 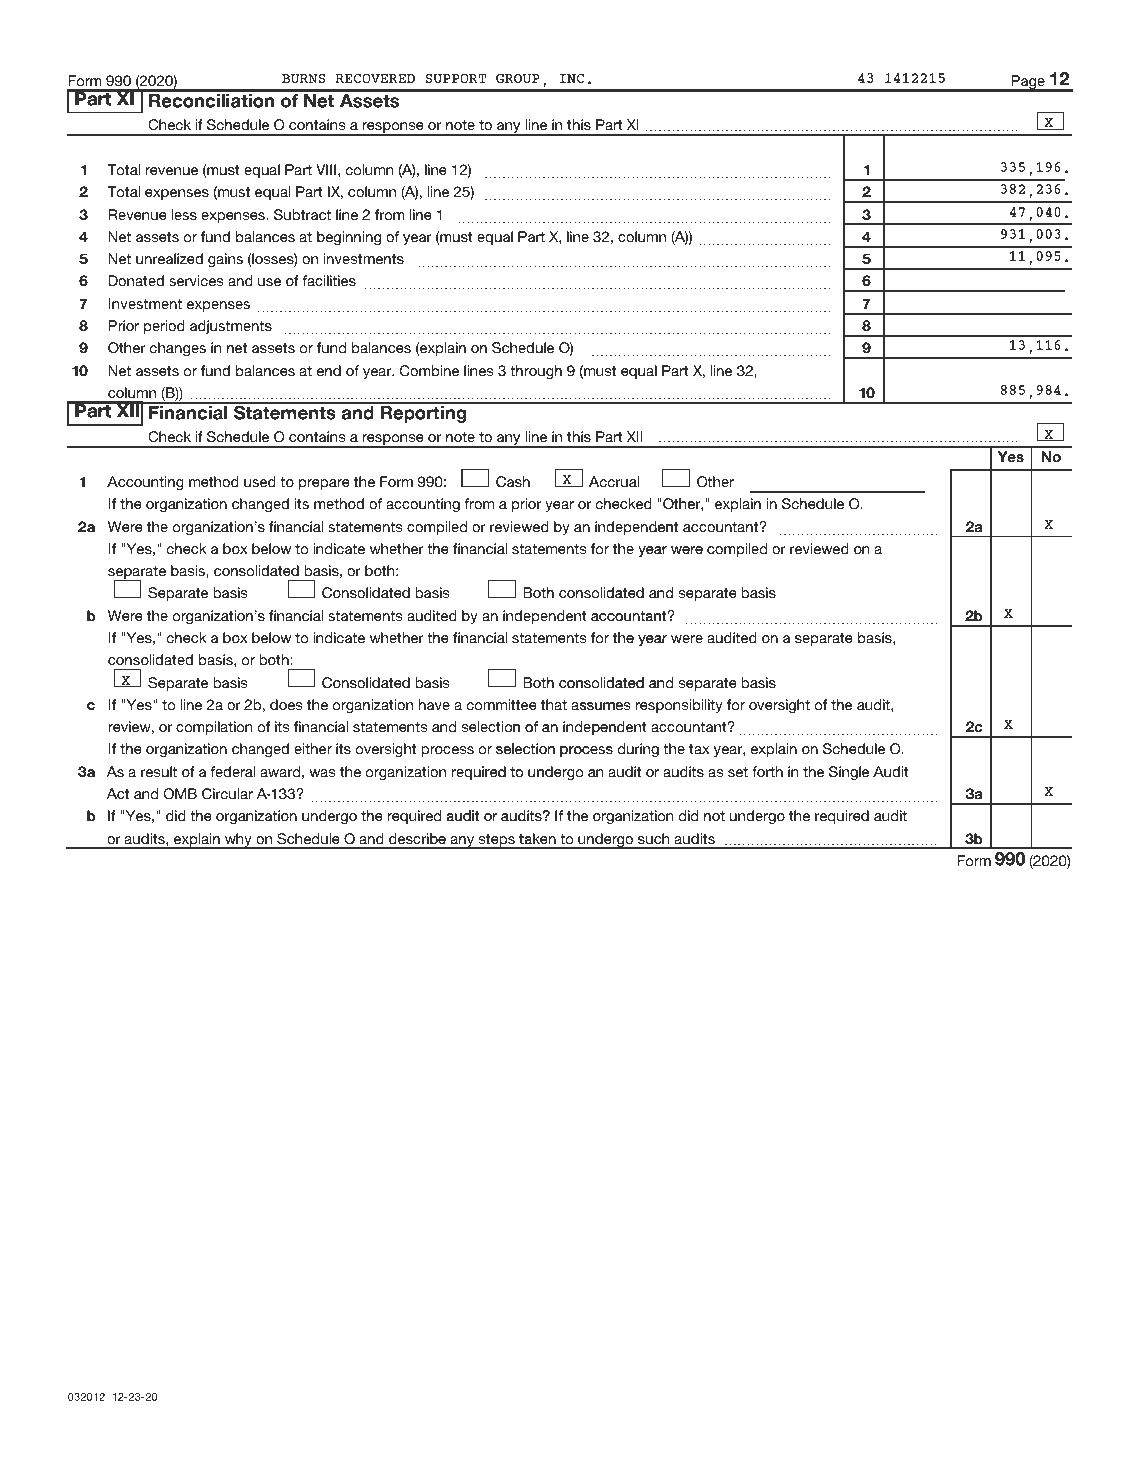 I want to click on BURNS, so click(x=304, y=78).
